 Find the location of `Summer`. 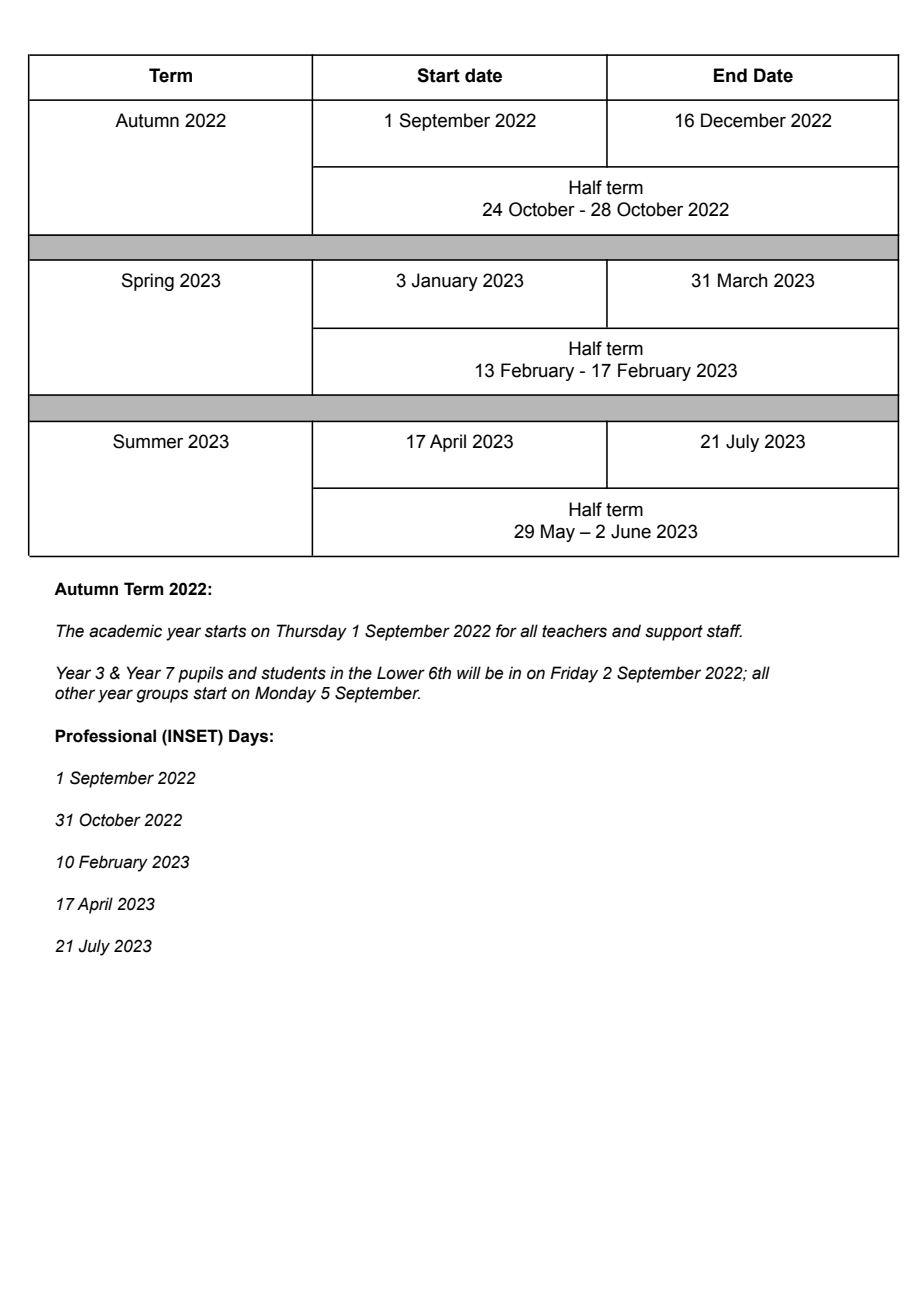

Summer is located at coordinates (148, 441).
